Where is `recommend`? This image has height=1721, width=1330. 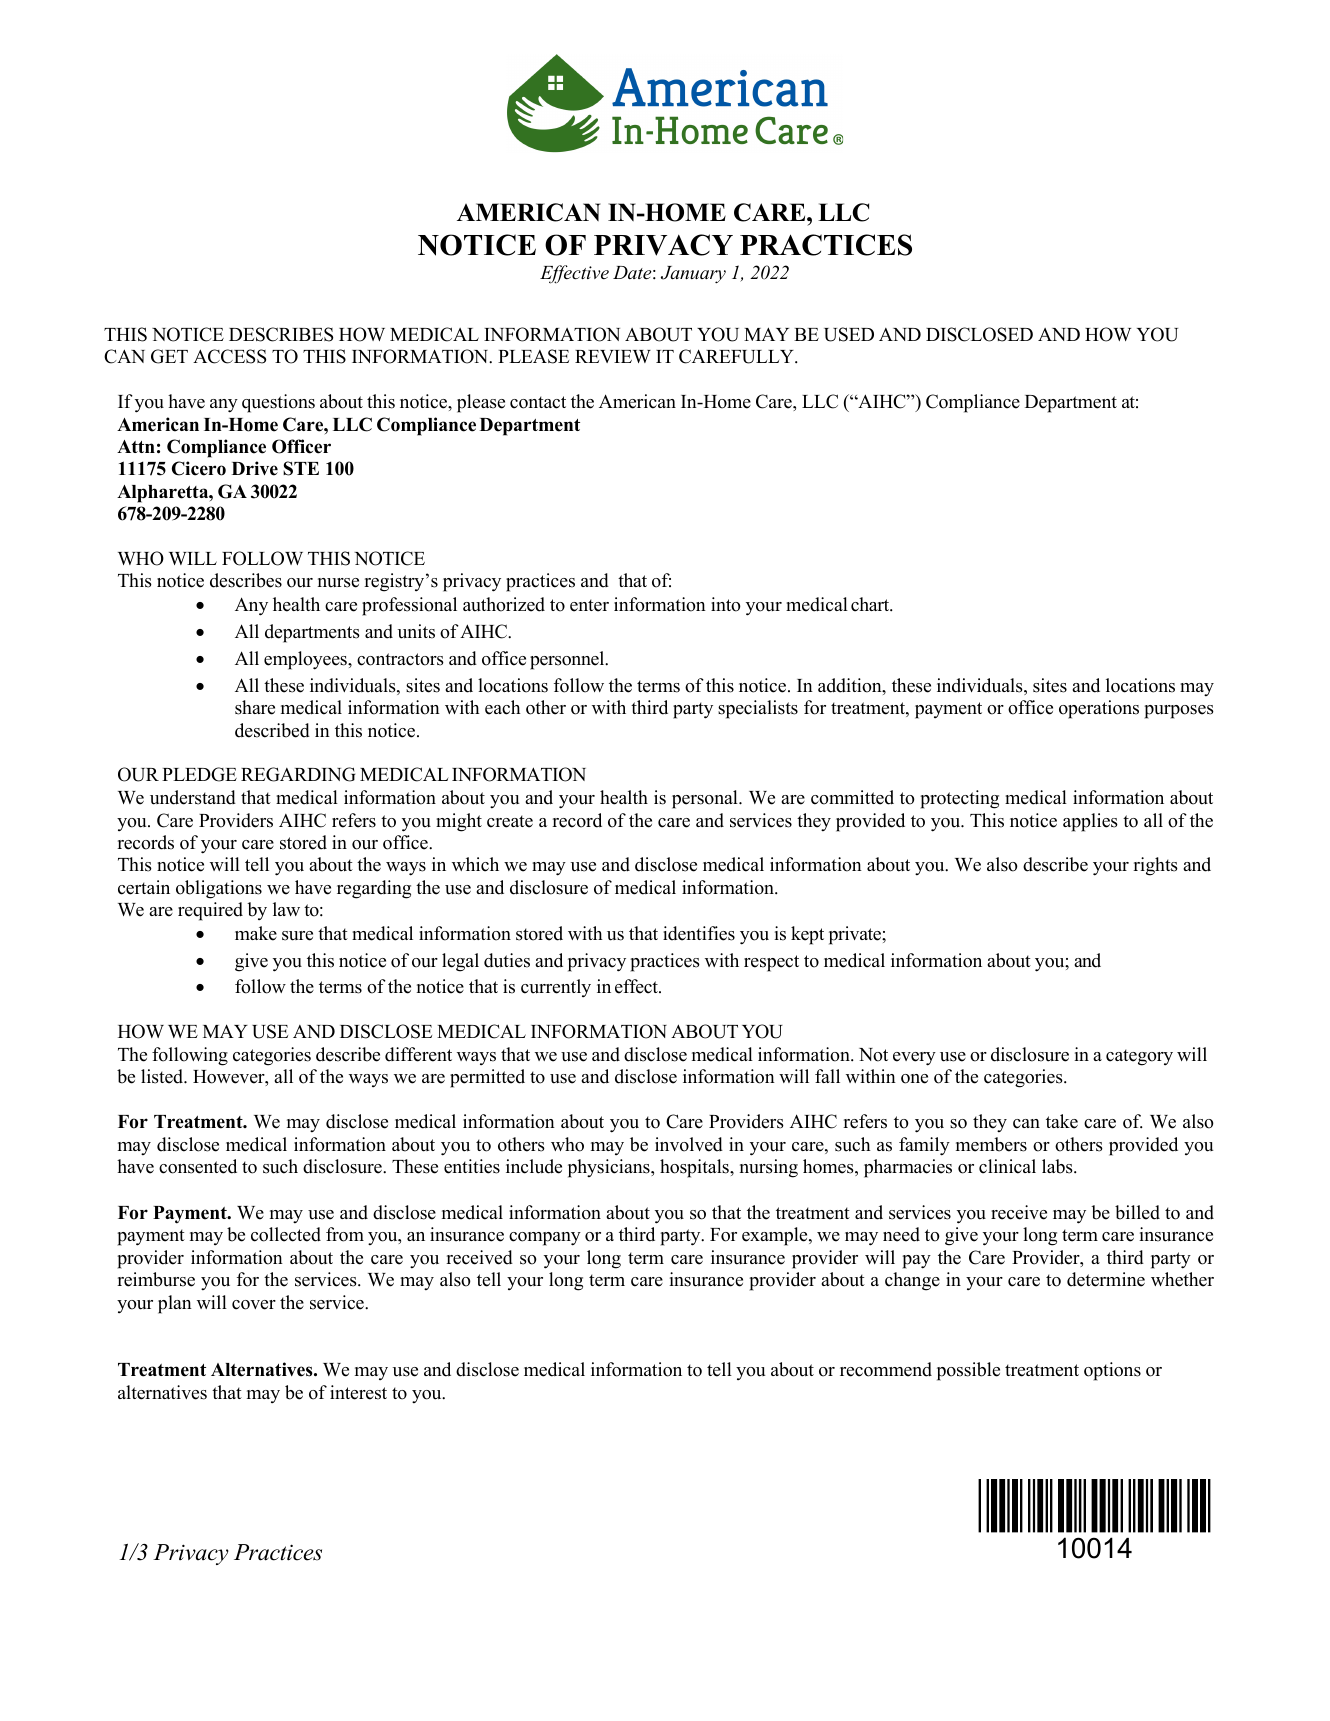 recommend is located at coordinates (886, 1369).
